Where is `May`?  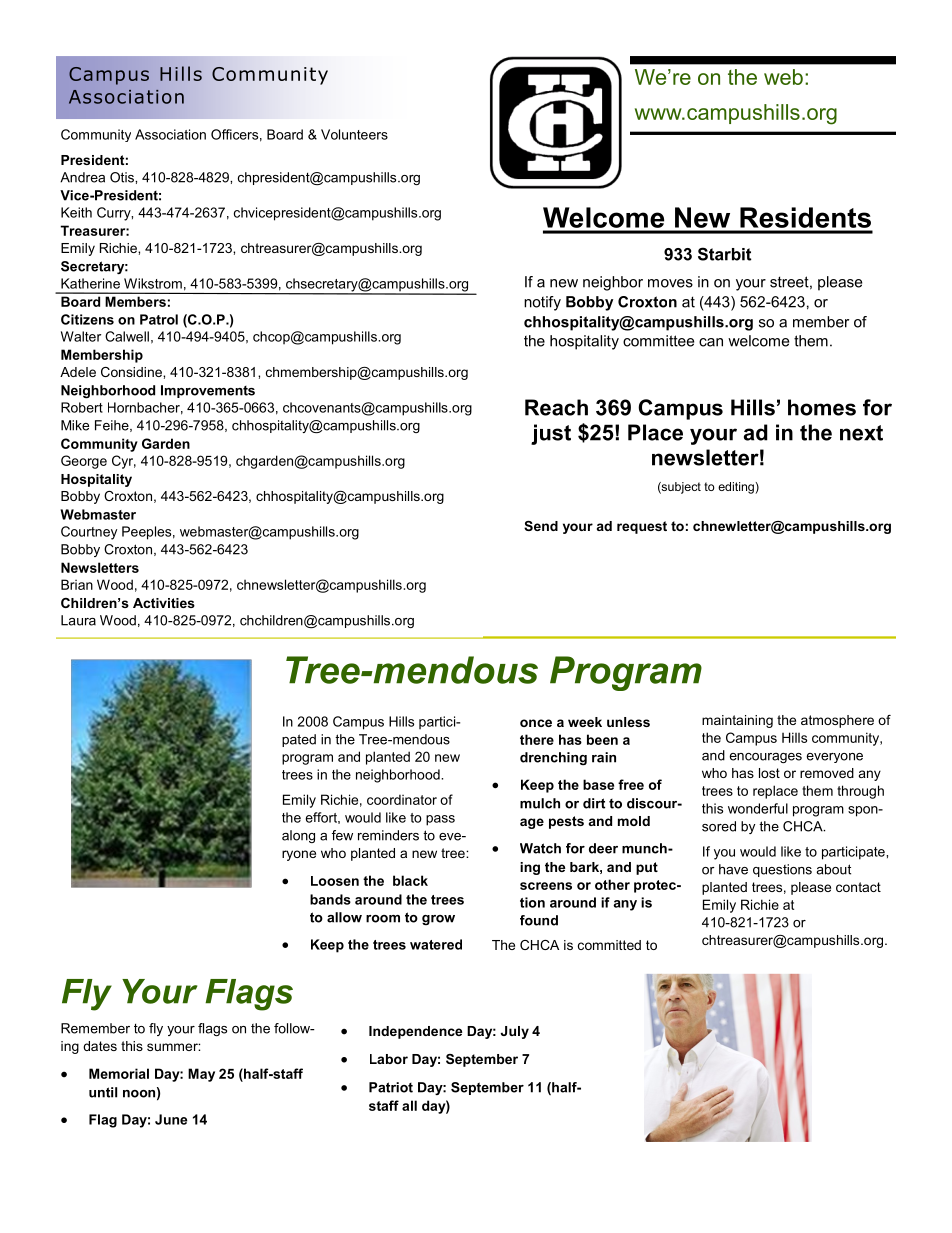 May is located at coordinates (201, 1075).
